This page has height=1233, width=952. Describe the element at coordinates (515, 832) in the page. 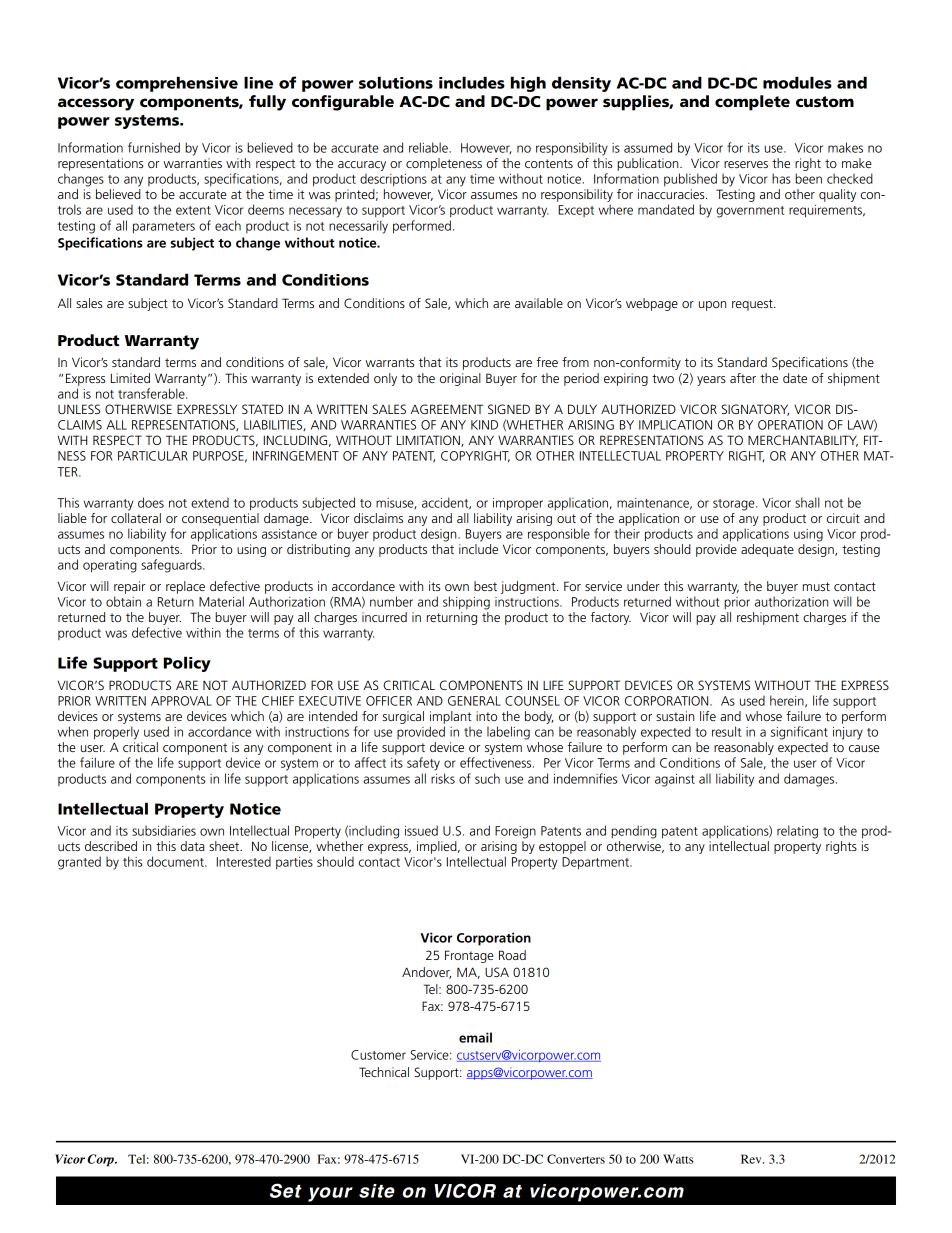

I see `Foreign` at that location.
